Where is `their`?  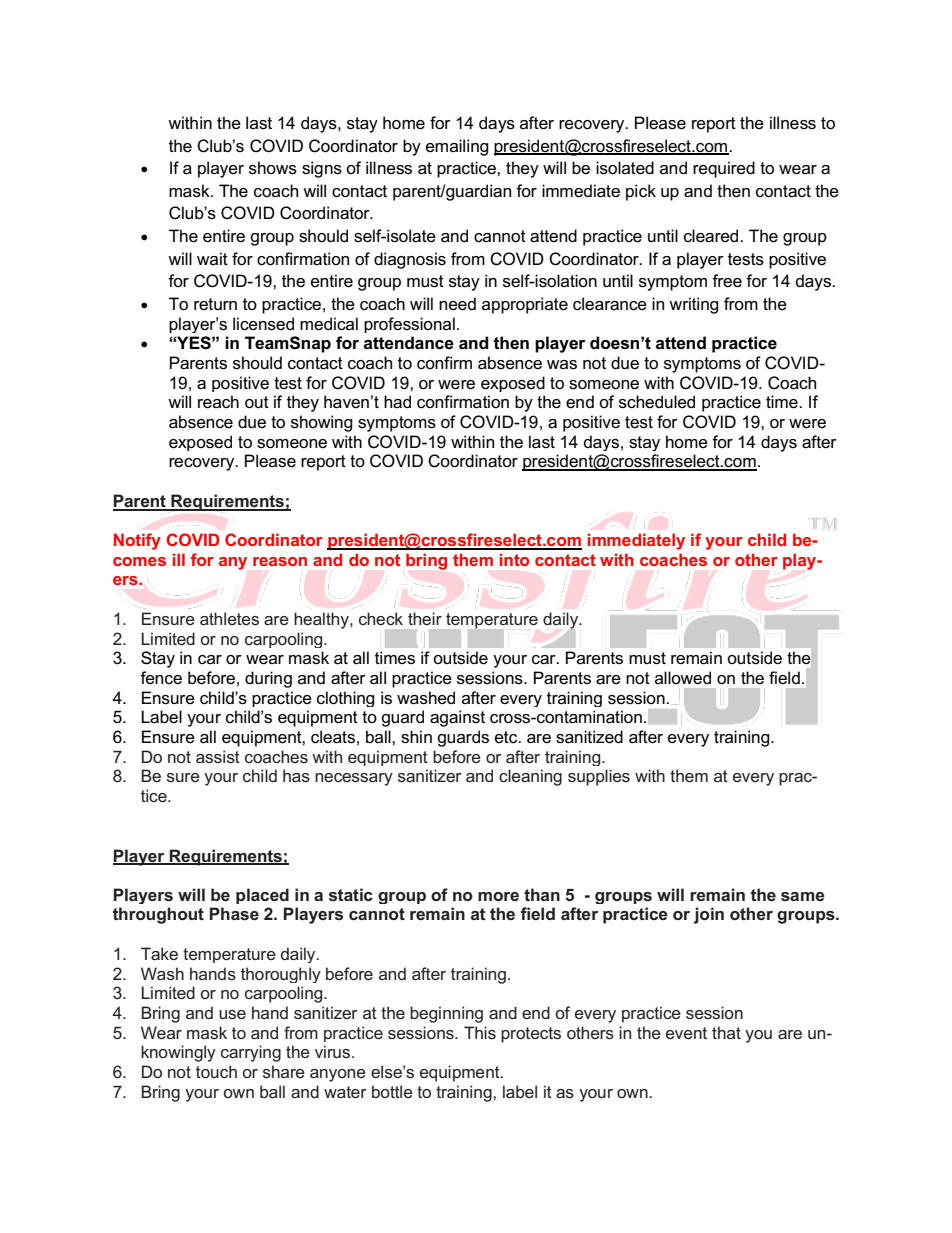 their is located at coordinates (425, 618).
